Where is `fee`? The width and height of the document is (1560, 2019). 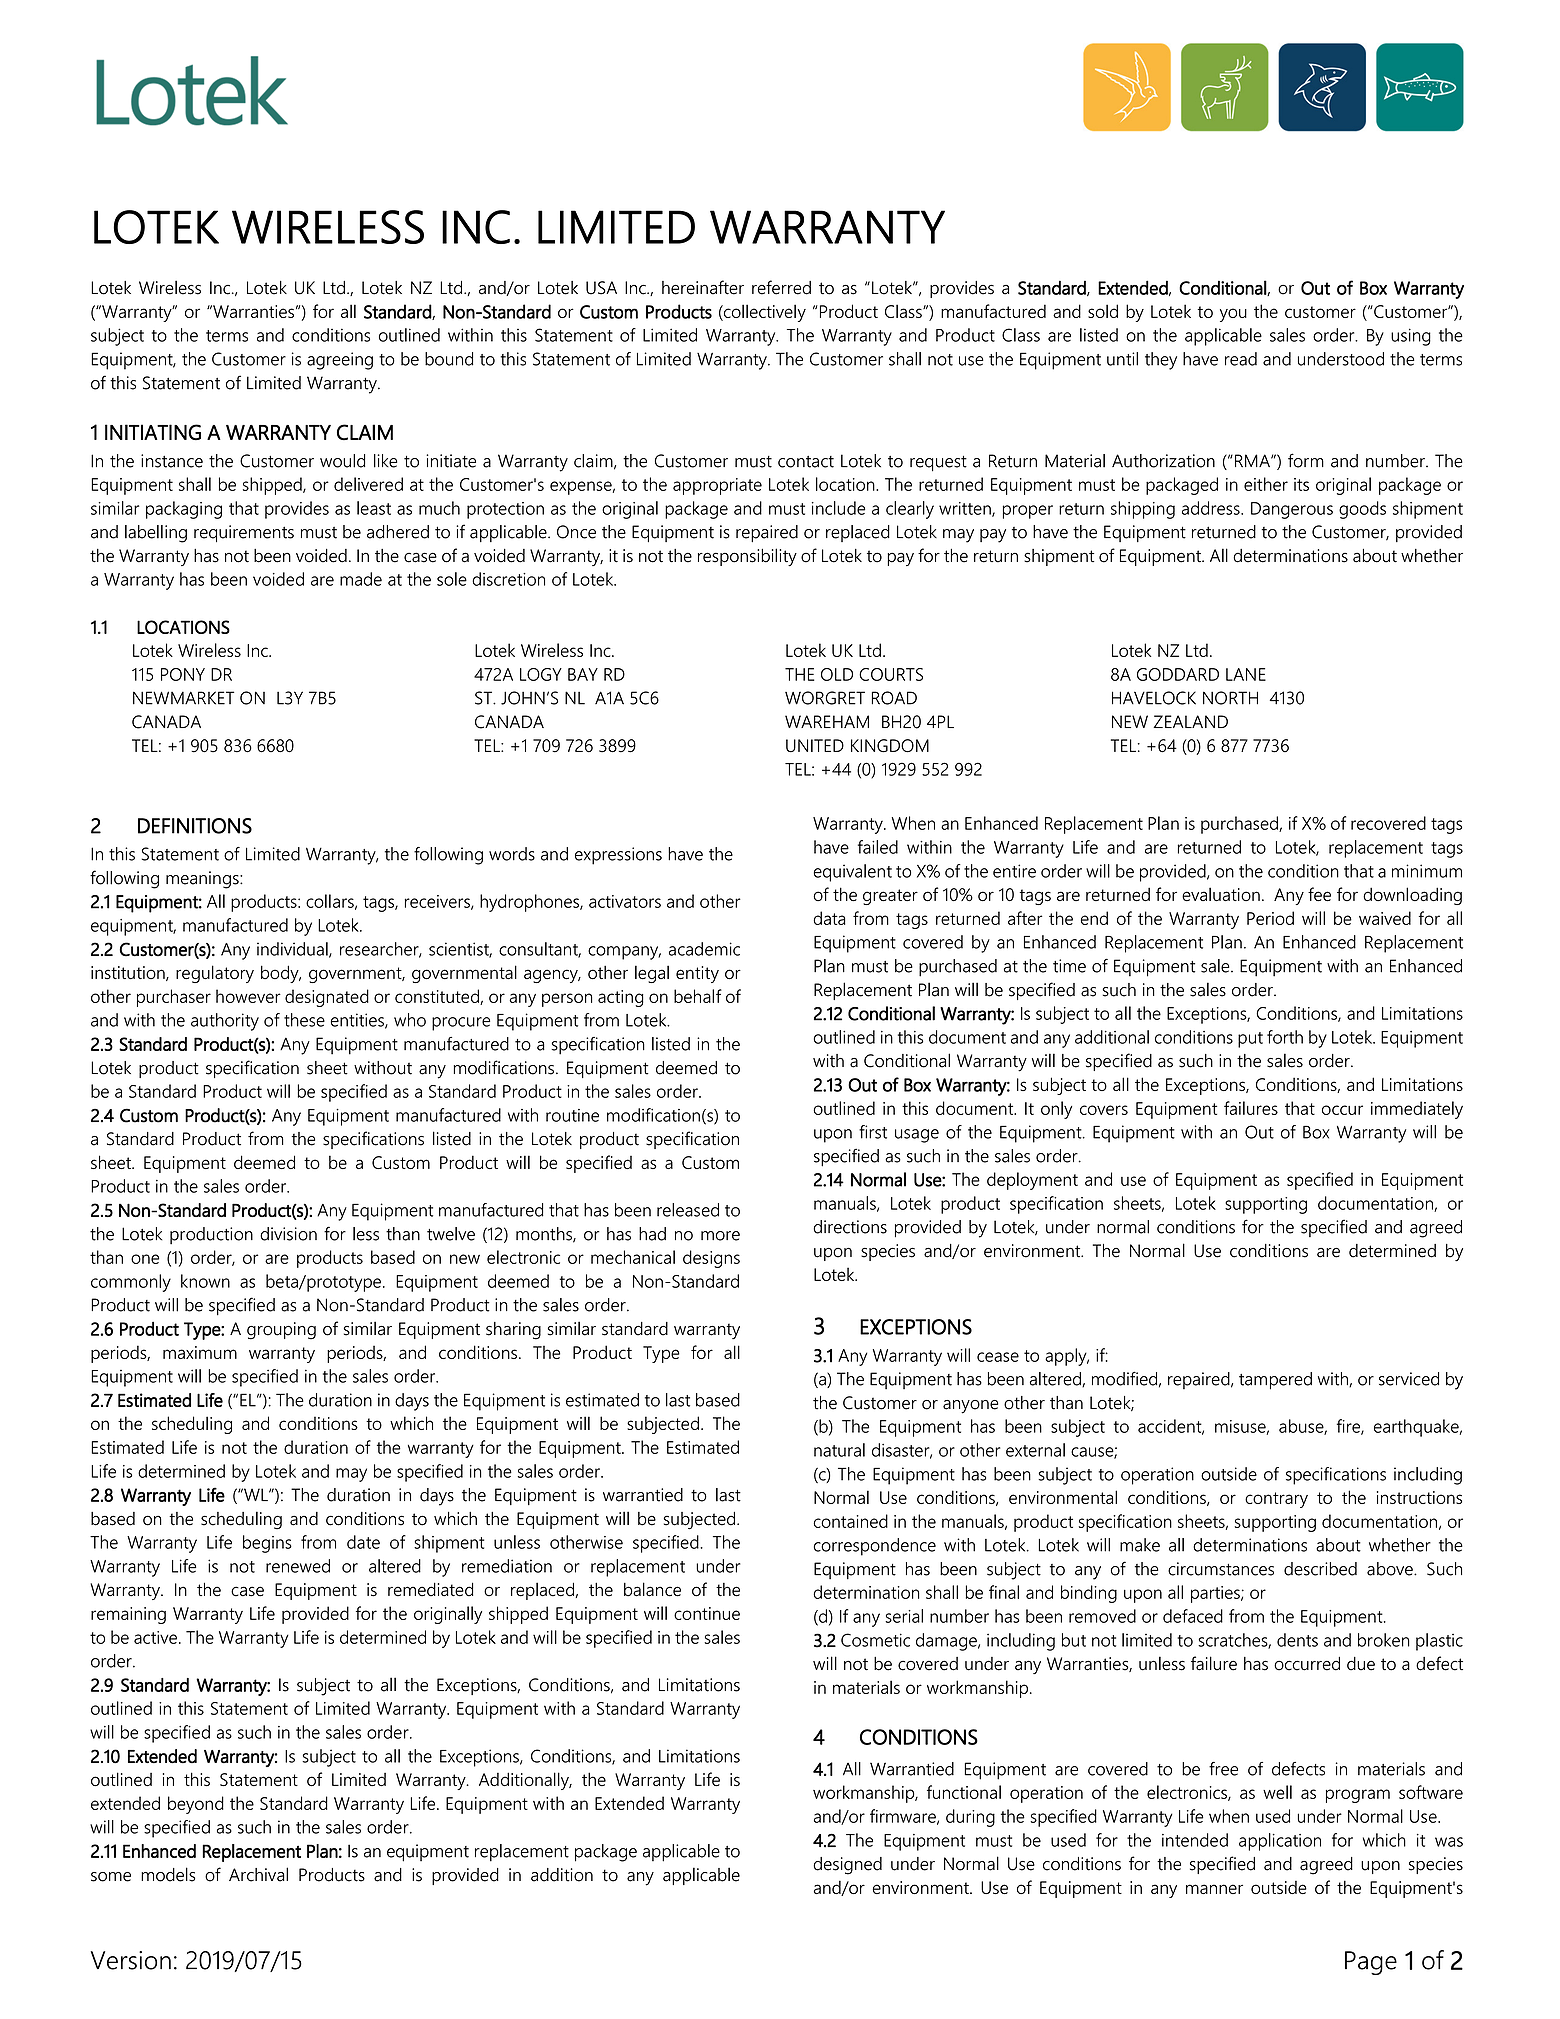
fee is located at coordinates (1319, 894).
